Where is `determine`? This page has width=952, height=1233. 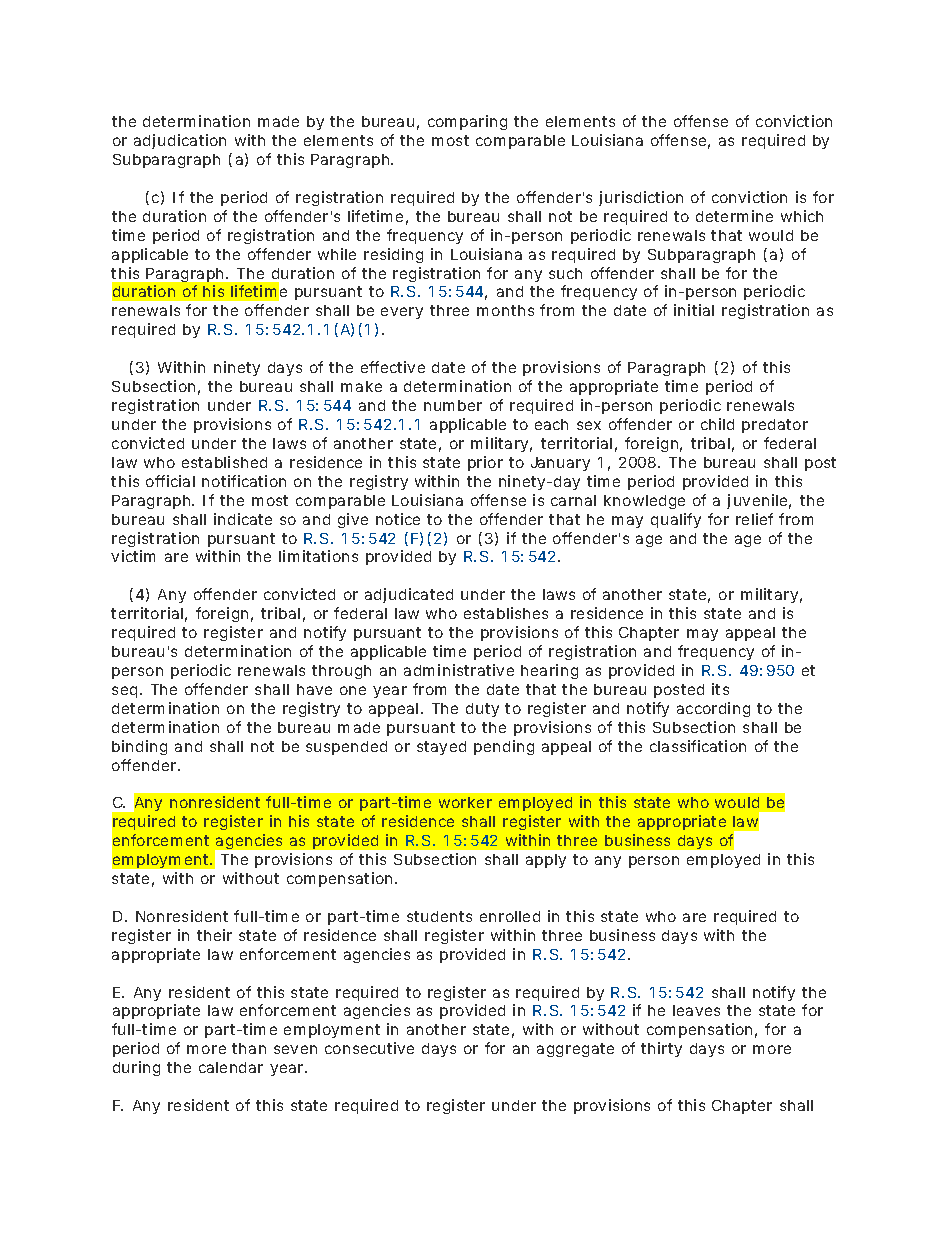
determine is located at coordinates (734, 216).
